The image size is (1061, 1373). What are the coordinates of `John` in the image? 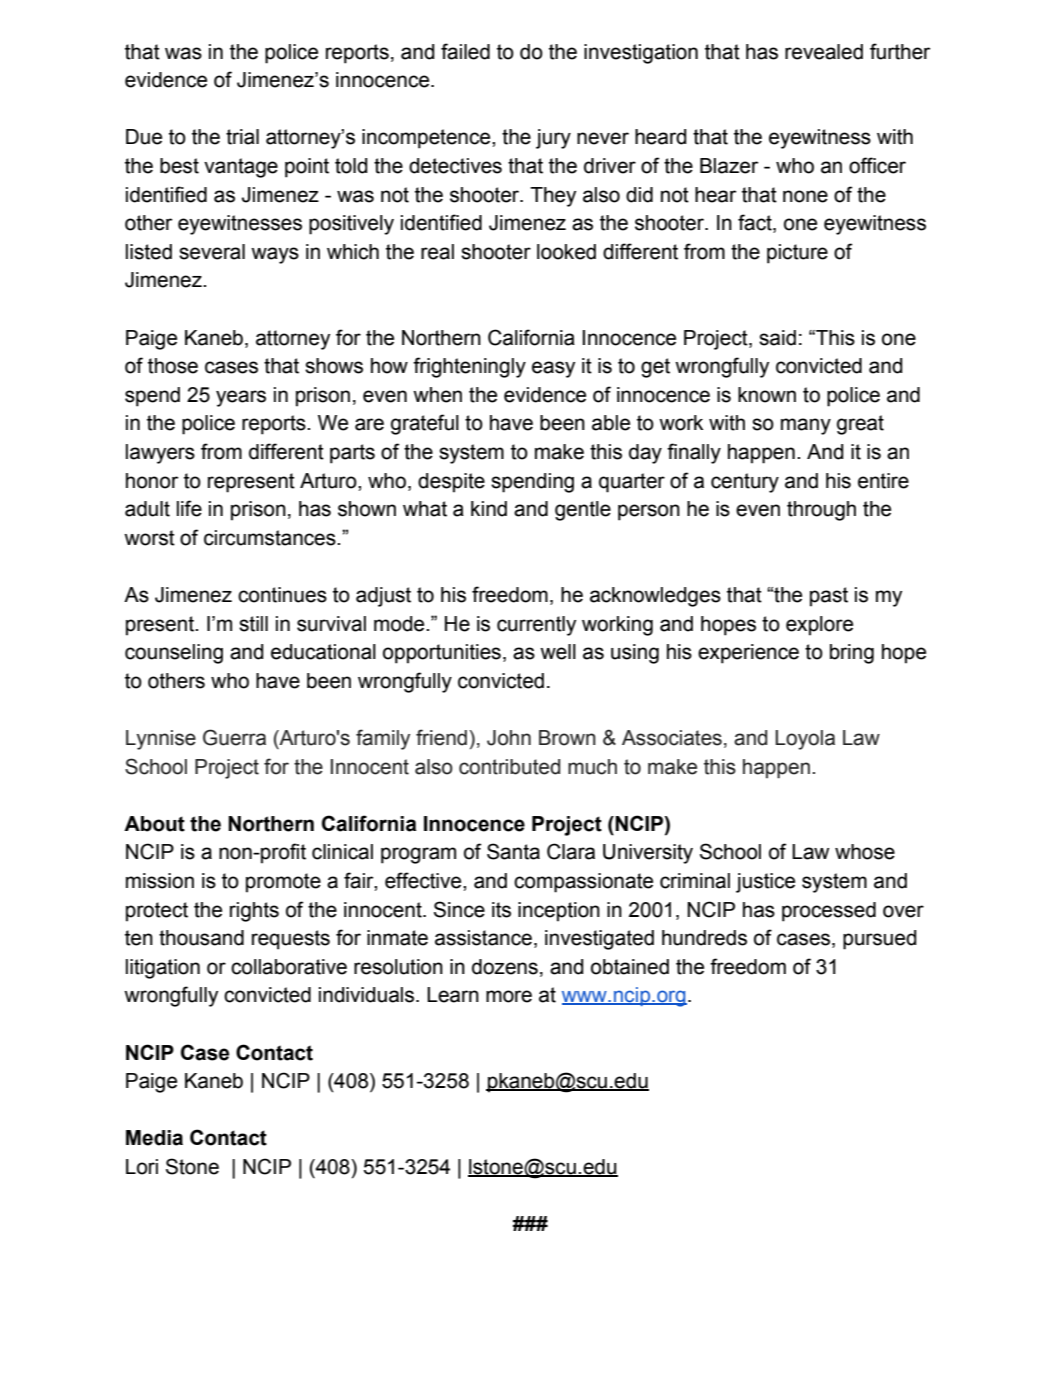 It's located at (509, 738).
